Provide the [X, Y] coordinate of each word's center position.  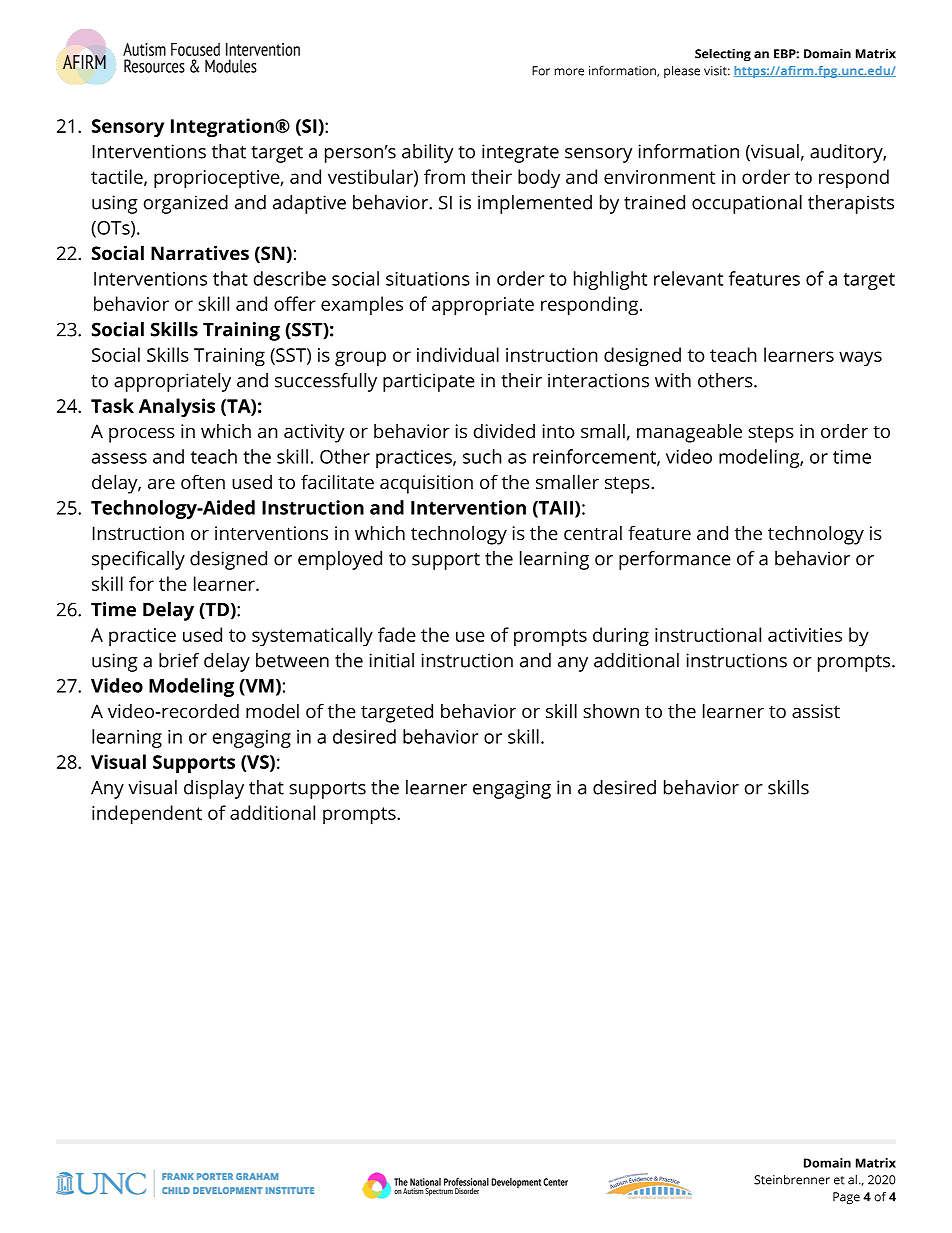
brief [179, 660]
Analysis [177, 407]
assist [816, 711]
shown [611, 711]
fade [397, 634]
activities [805, 635]
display [214, 789]
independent [147, 815]
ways [860, 359]
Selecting [723, 55]
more [569, 72]
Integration [223, 128]
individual [458, 354]
